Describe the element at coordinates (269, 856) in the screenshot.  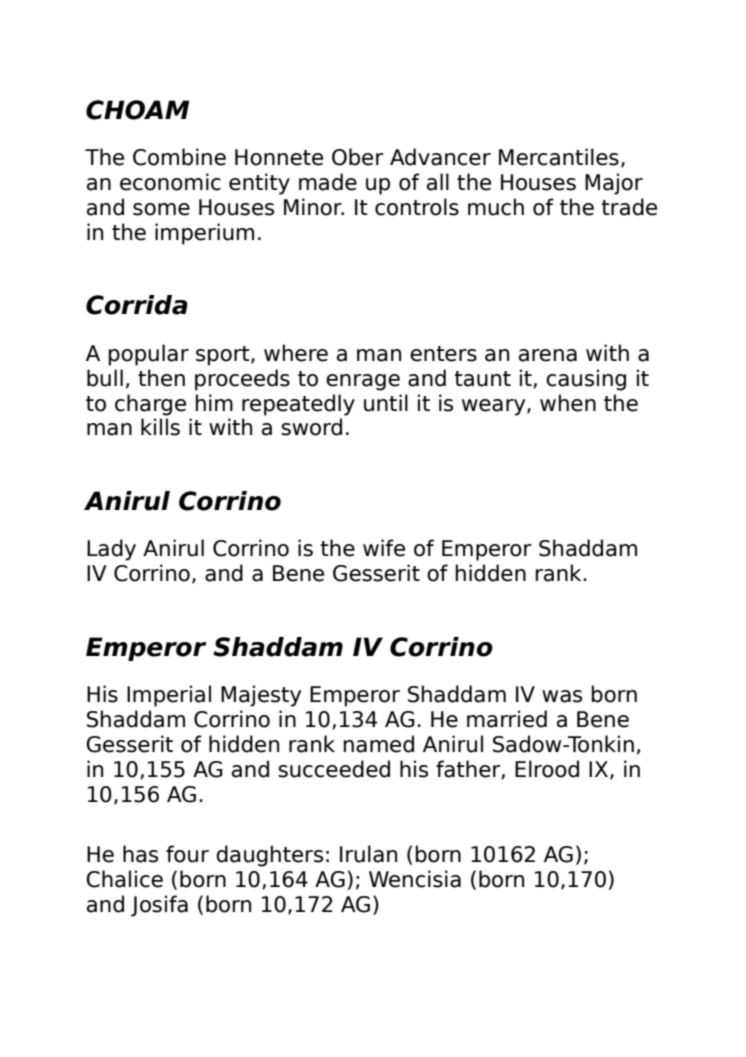
I see `daughters` at that location.
